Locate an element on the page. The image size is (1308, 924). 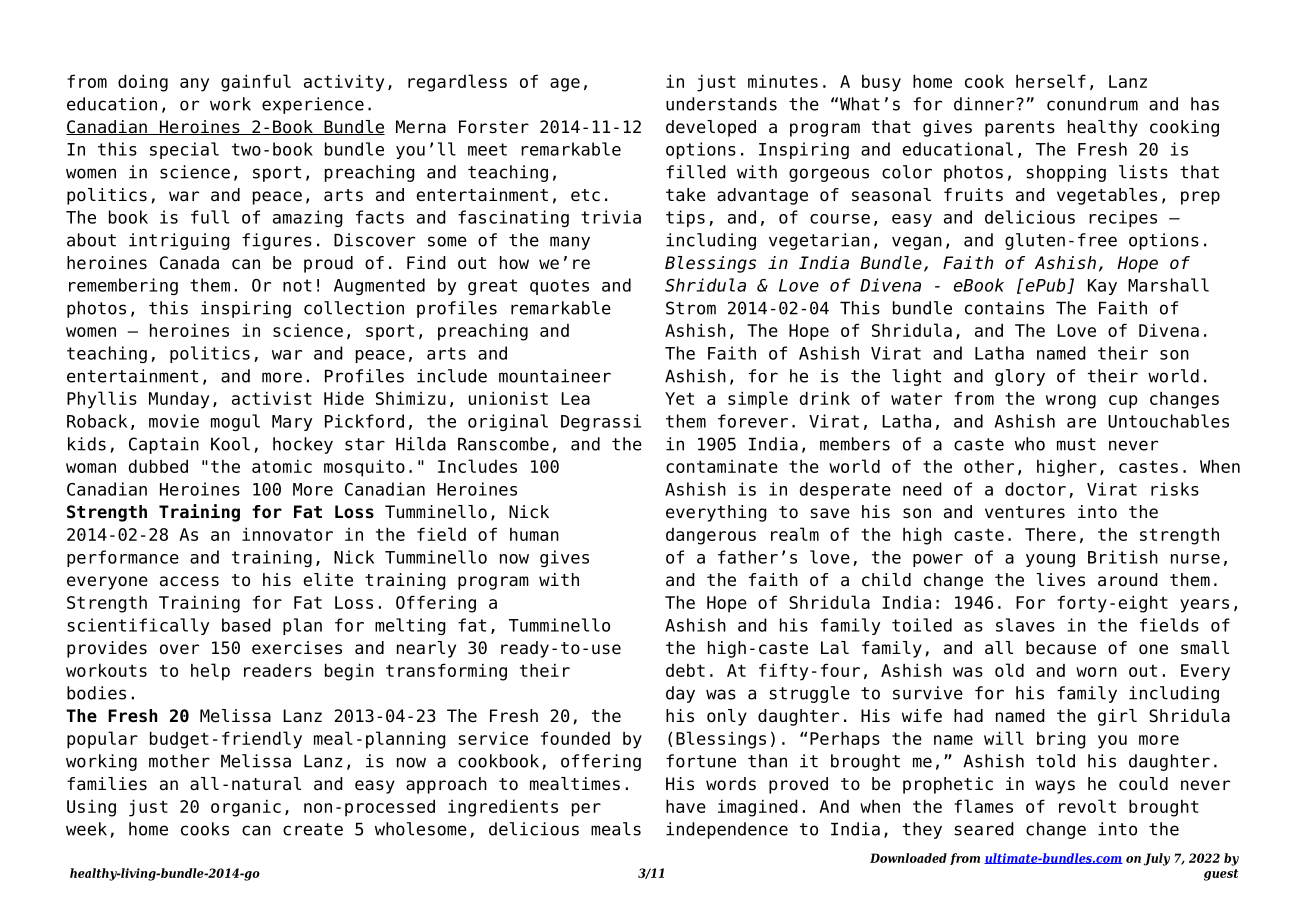
debt is located at coordinates (685, 670).
